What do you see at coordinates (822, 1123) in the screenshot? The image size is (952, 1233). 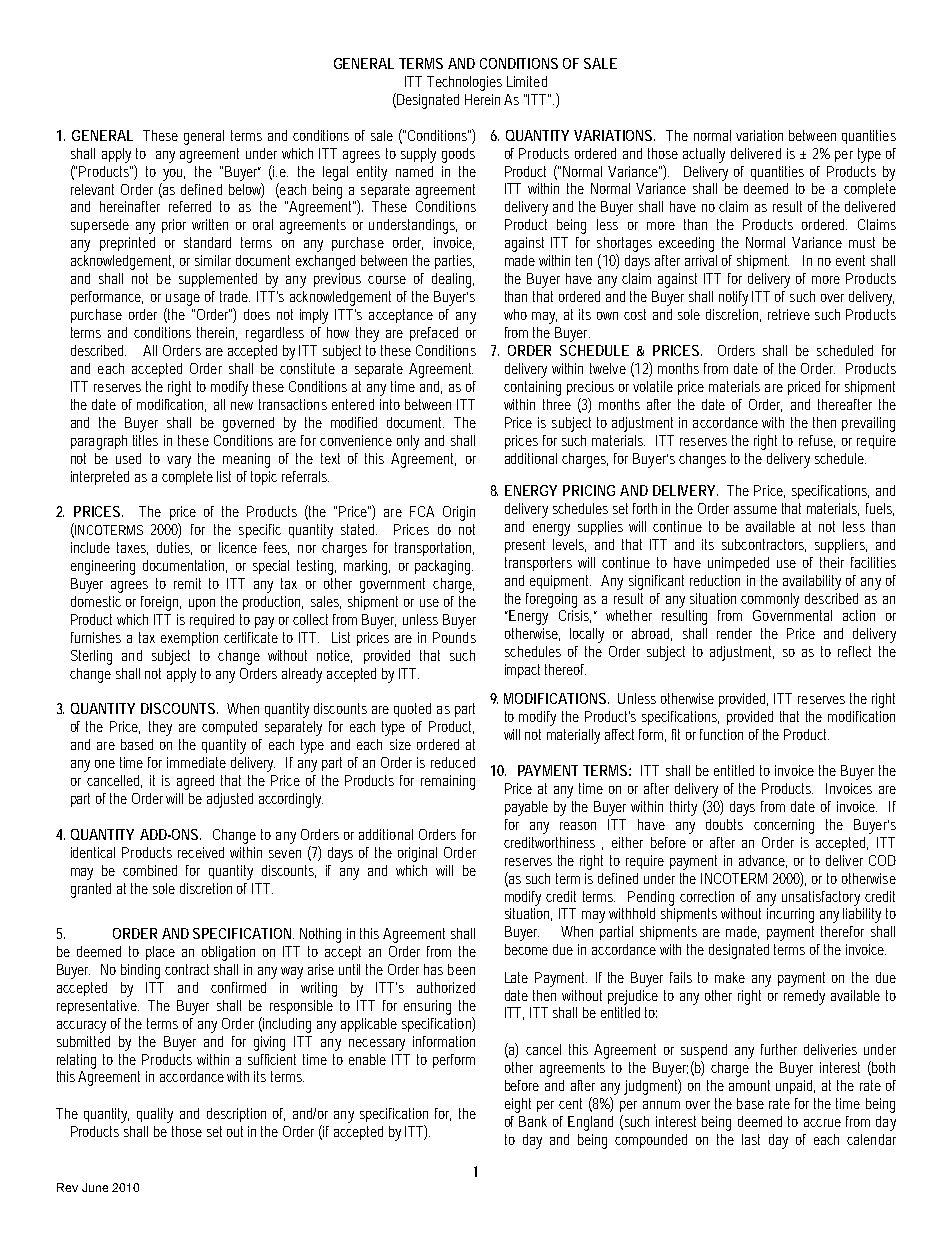 I see `accrue` at bounding box center [822, 1123].
